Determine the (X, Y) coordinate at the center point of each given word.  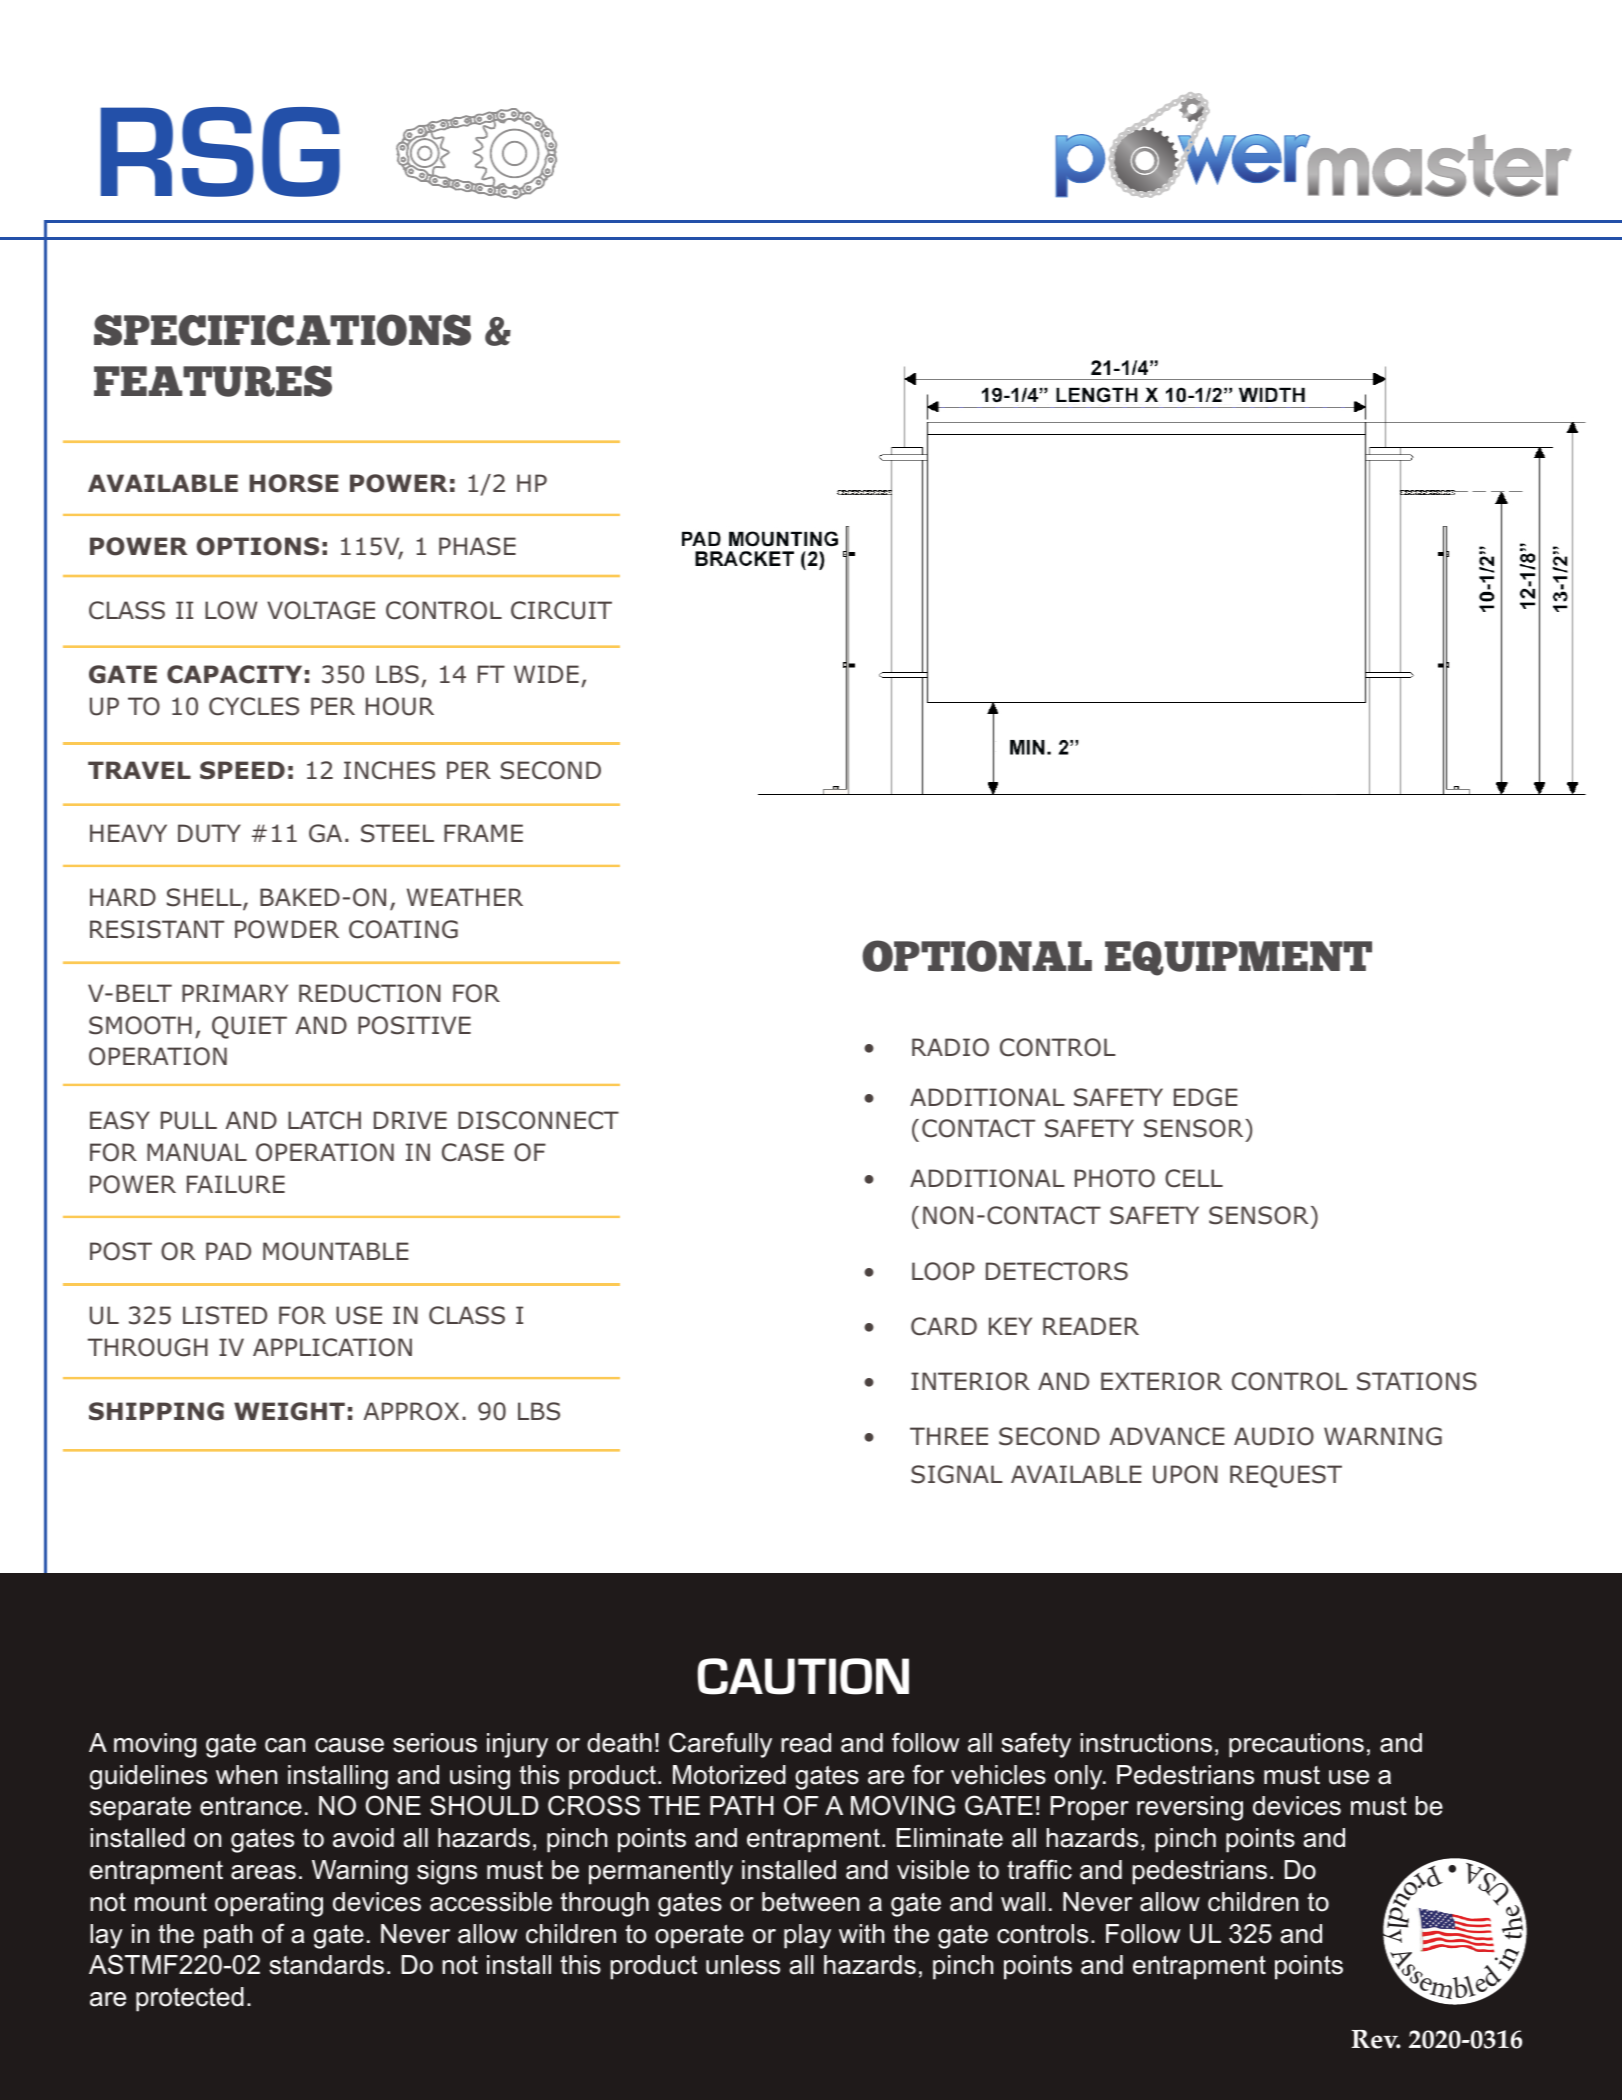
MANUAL (197, 1152)
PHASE (477, 546)
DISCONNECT (538, 1120)
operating (269, 1904)
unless (743, 1965)
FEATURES (213, 381)
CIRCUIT (561, 610)
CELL (1194, 1178)
